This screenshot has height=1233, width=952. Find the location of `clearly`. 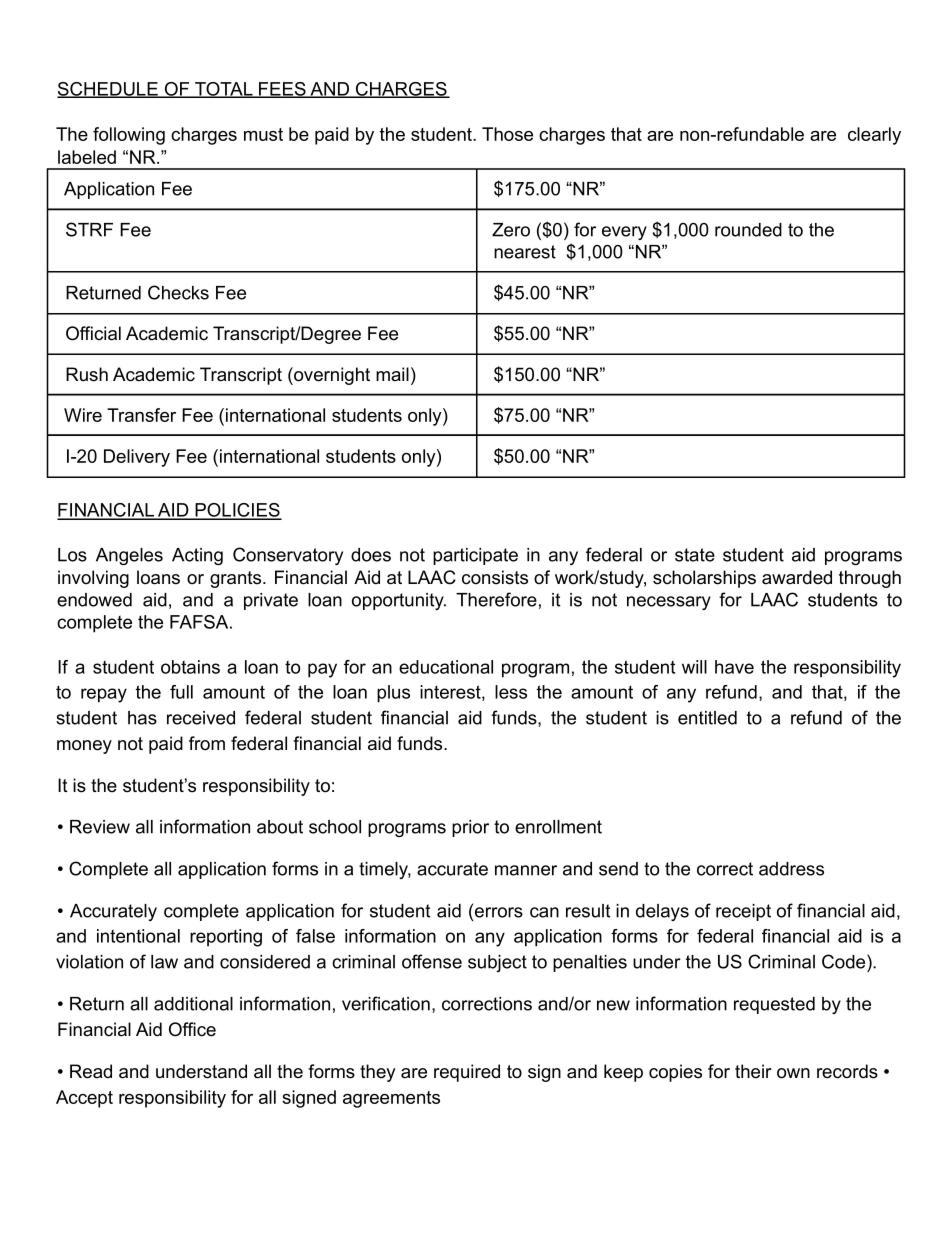

clearly is located at coordinates (874, 136).
